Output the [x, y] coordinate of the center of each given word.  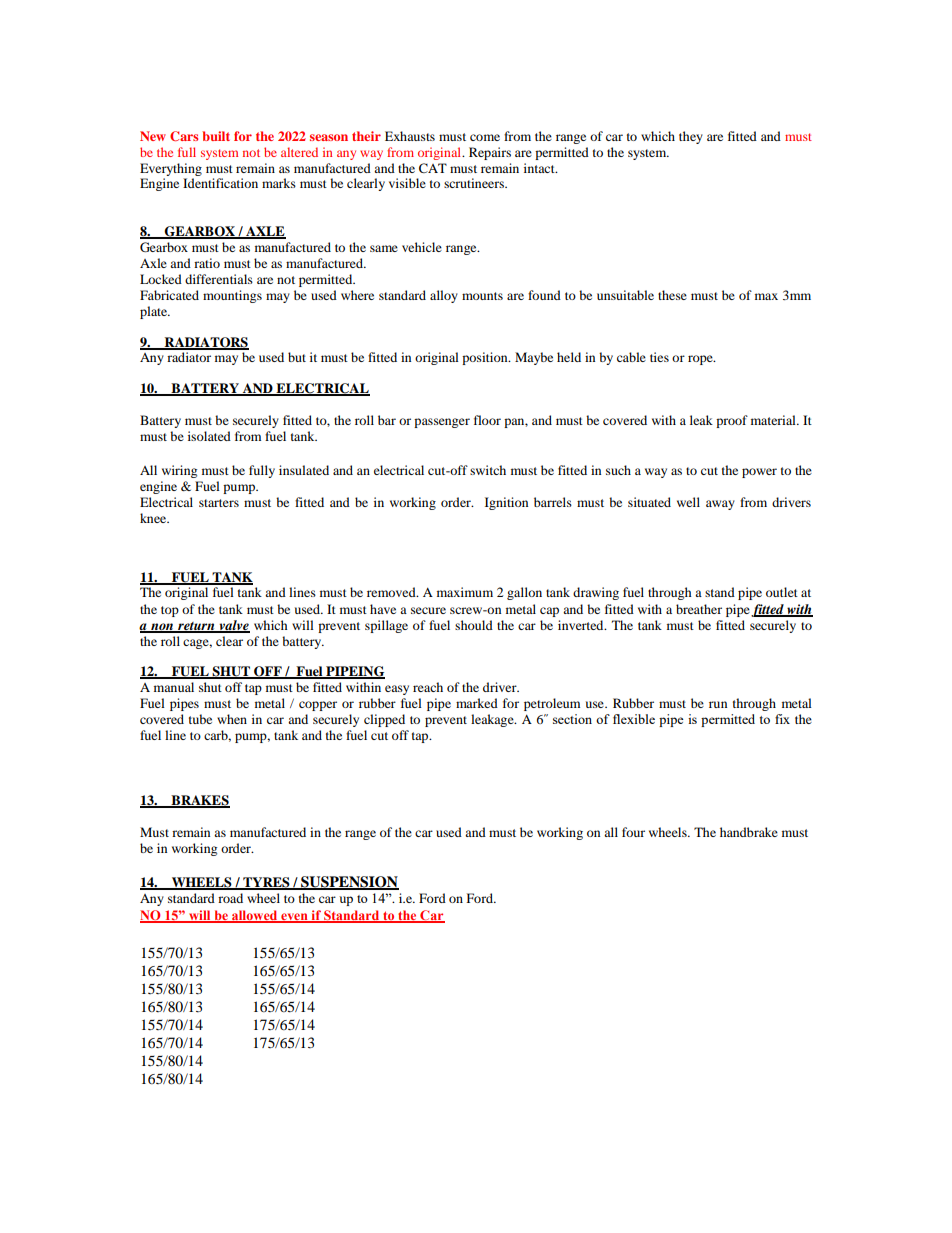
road [230, 898]
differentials [219, 279]
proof [732, 421]
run [718, 704]
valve [233, 626]
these [672, 295]
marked [477, 703]
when [232, 719]
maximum [465, 592]
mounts [482, 296]
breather [699, 609]
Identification [220, 183]
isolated [209, 436]
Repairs [490, 153]
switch [488, 470]
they [691, 137]
